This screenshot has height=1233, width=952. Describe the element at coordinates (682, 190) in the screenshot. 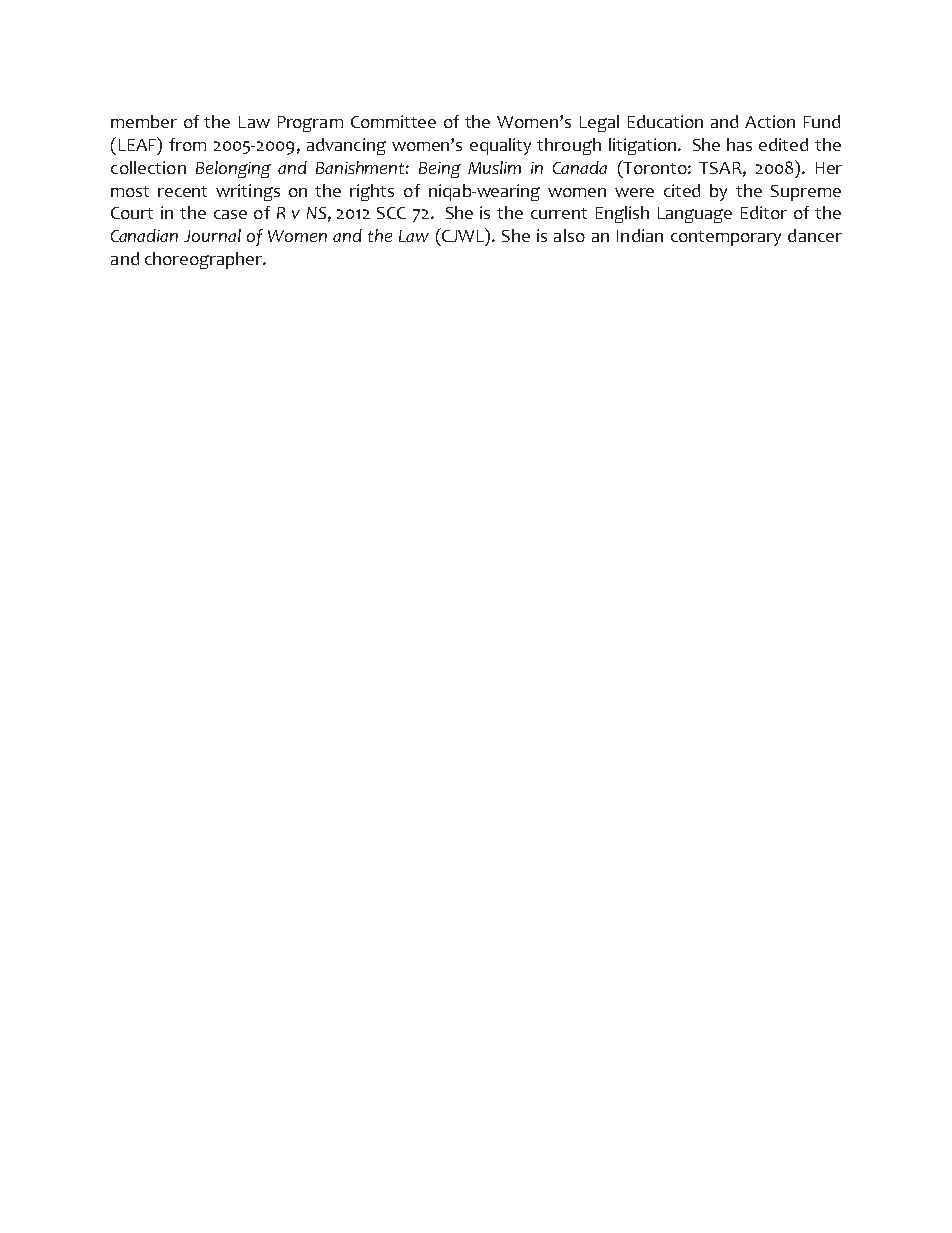

I see `cited` at that location.
